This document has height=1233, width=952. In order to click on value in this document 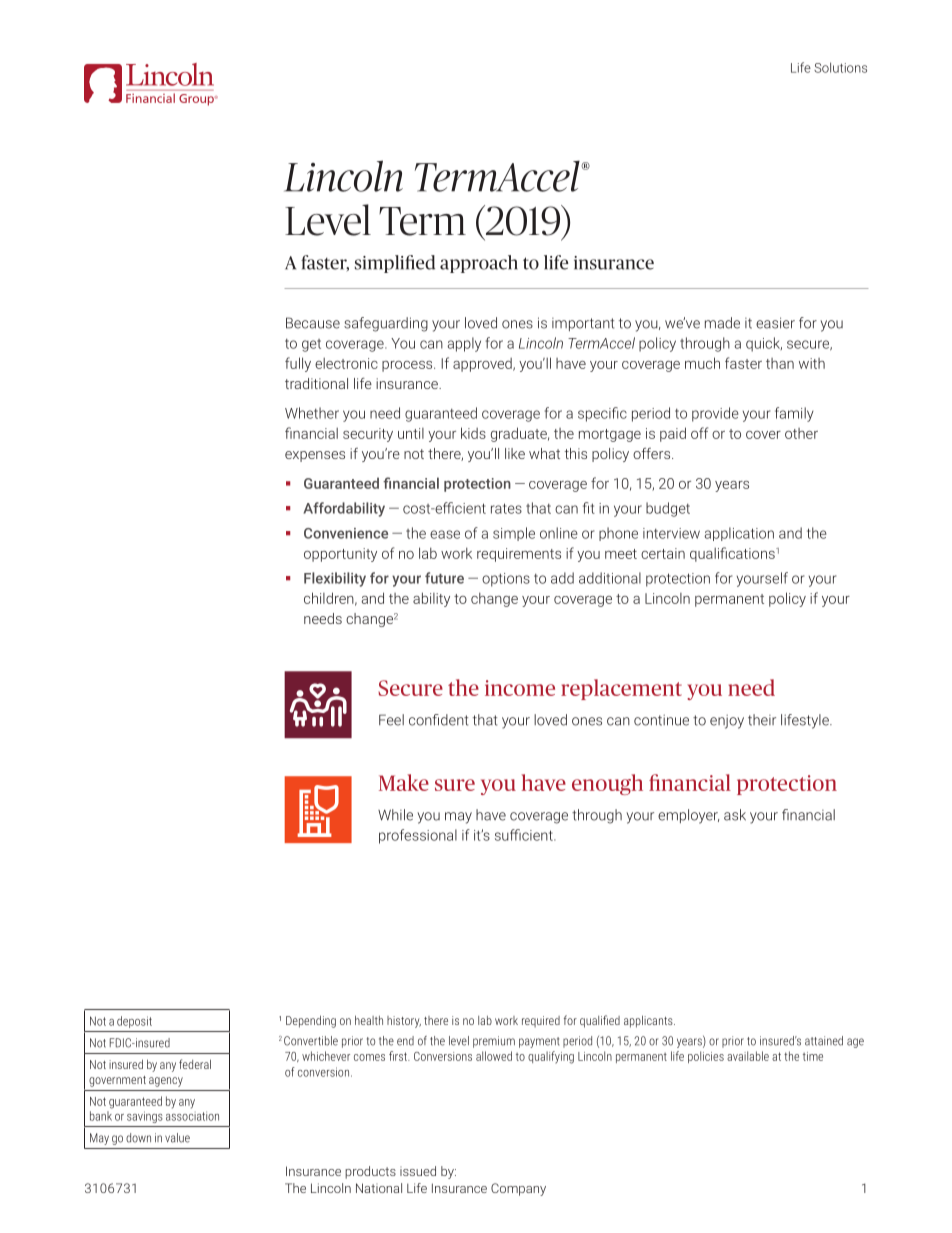, I will do `click(177, 1138)`.
